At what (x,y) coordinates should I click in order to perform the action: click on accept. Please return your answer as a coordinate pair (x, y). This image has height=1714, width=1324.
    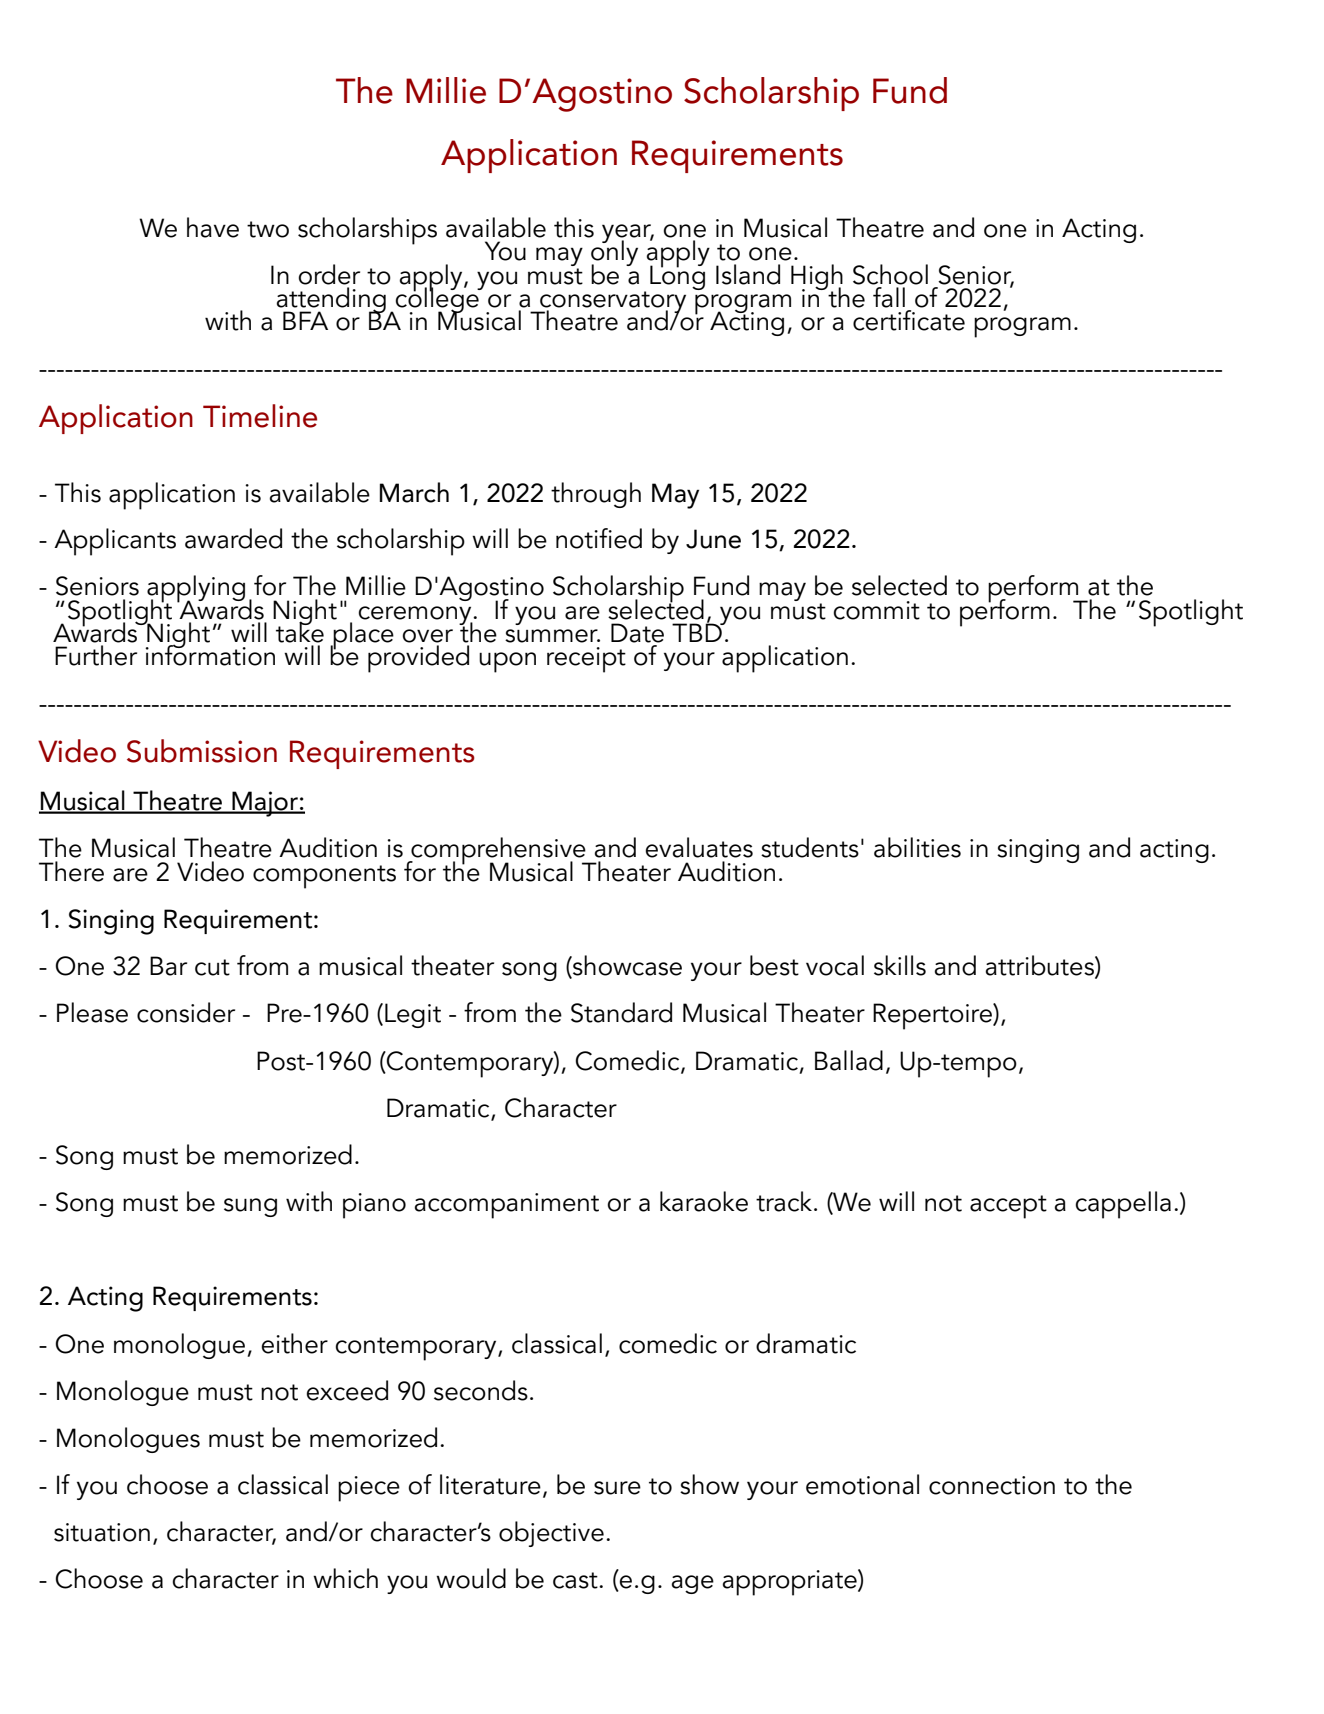
    Looking at the image, I should click on (1008, 1207).
